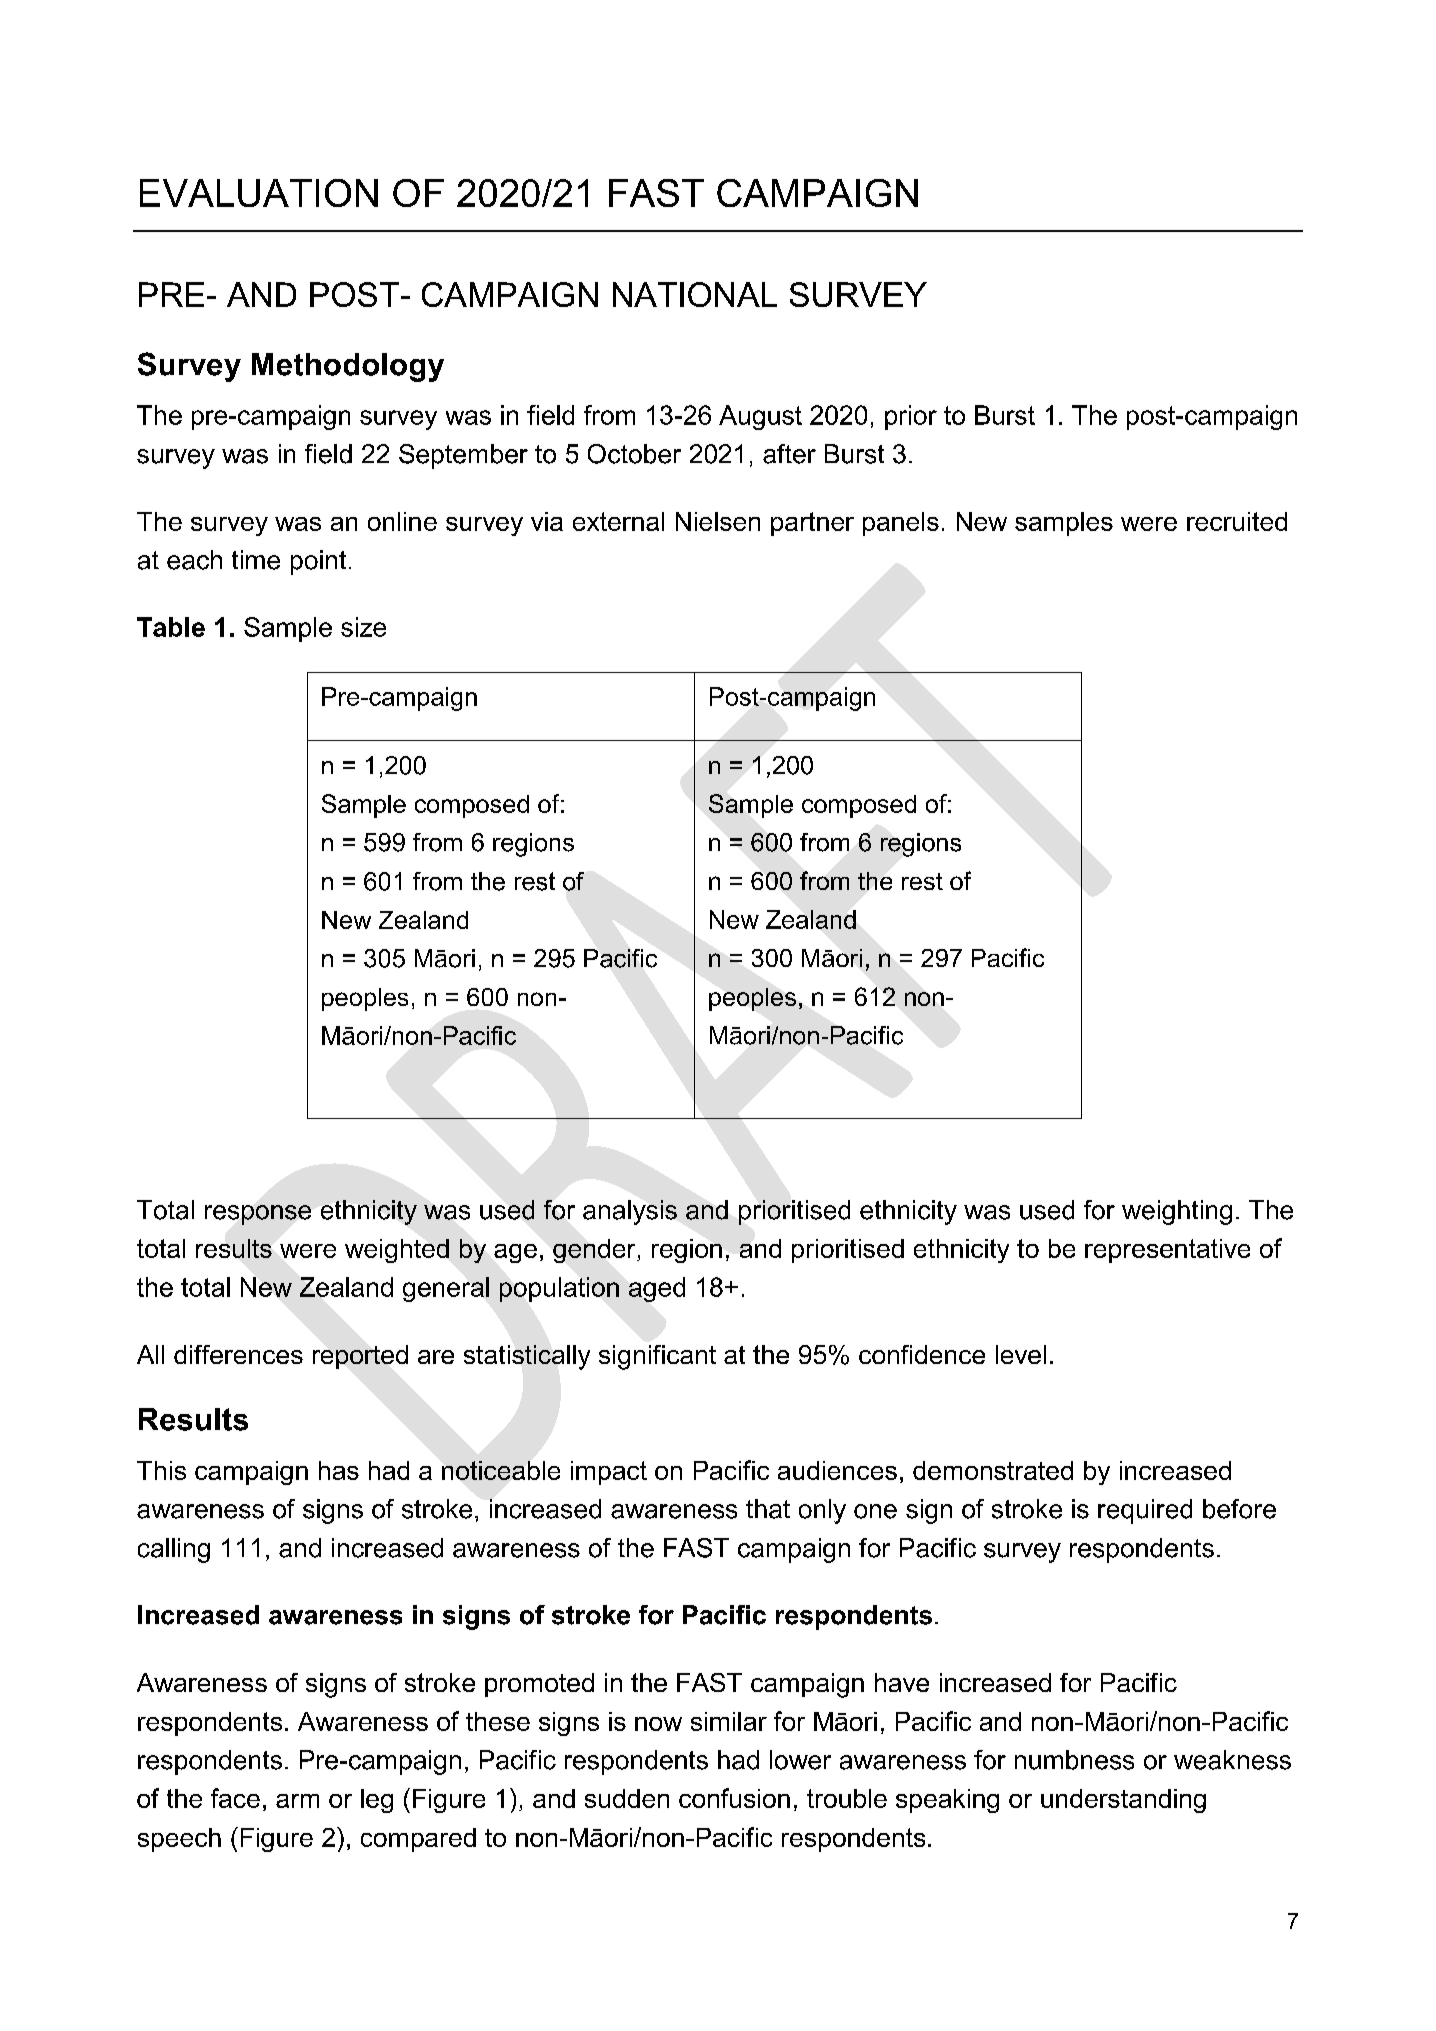 This screenshot has height=2031, width=1436. What do you see at coordinates (734, 1798) in the screenshot?
I see `confusion` at bounding box center [734, 1798].
